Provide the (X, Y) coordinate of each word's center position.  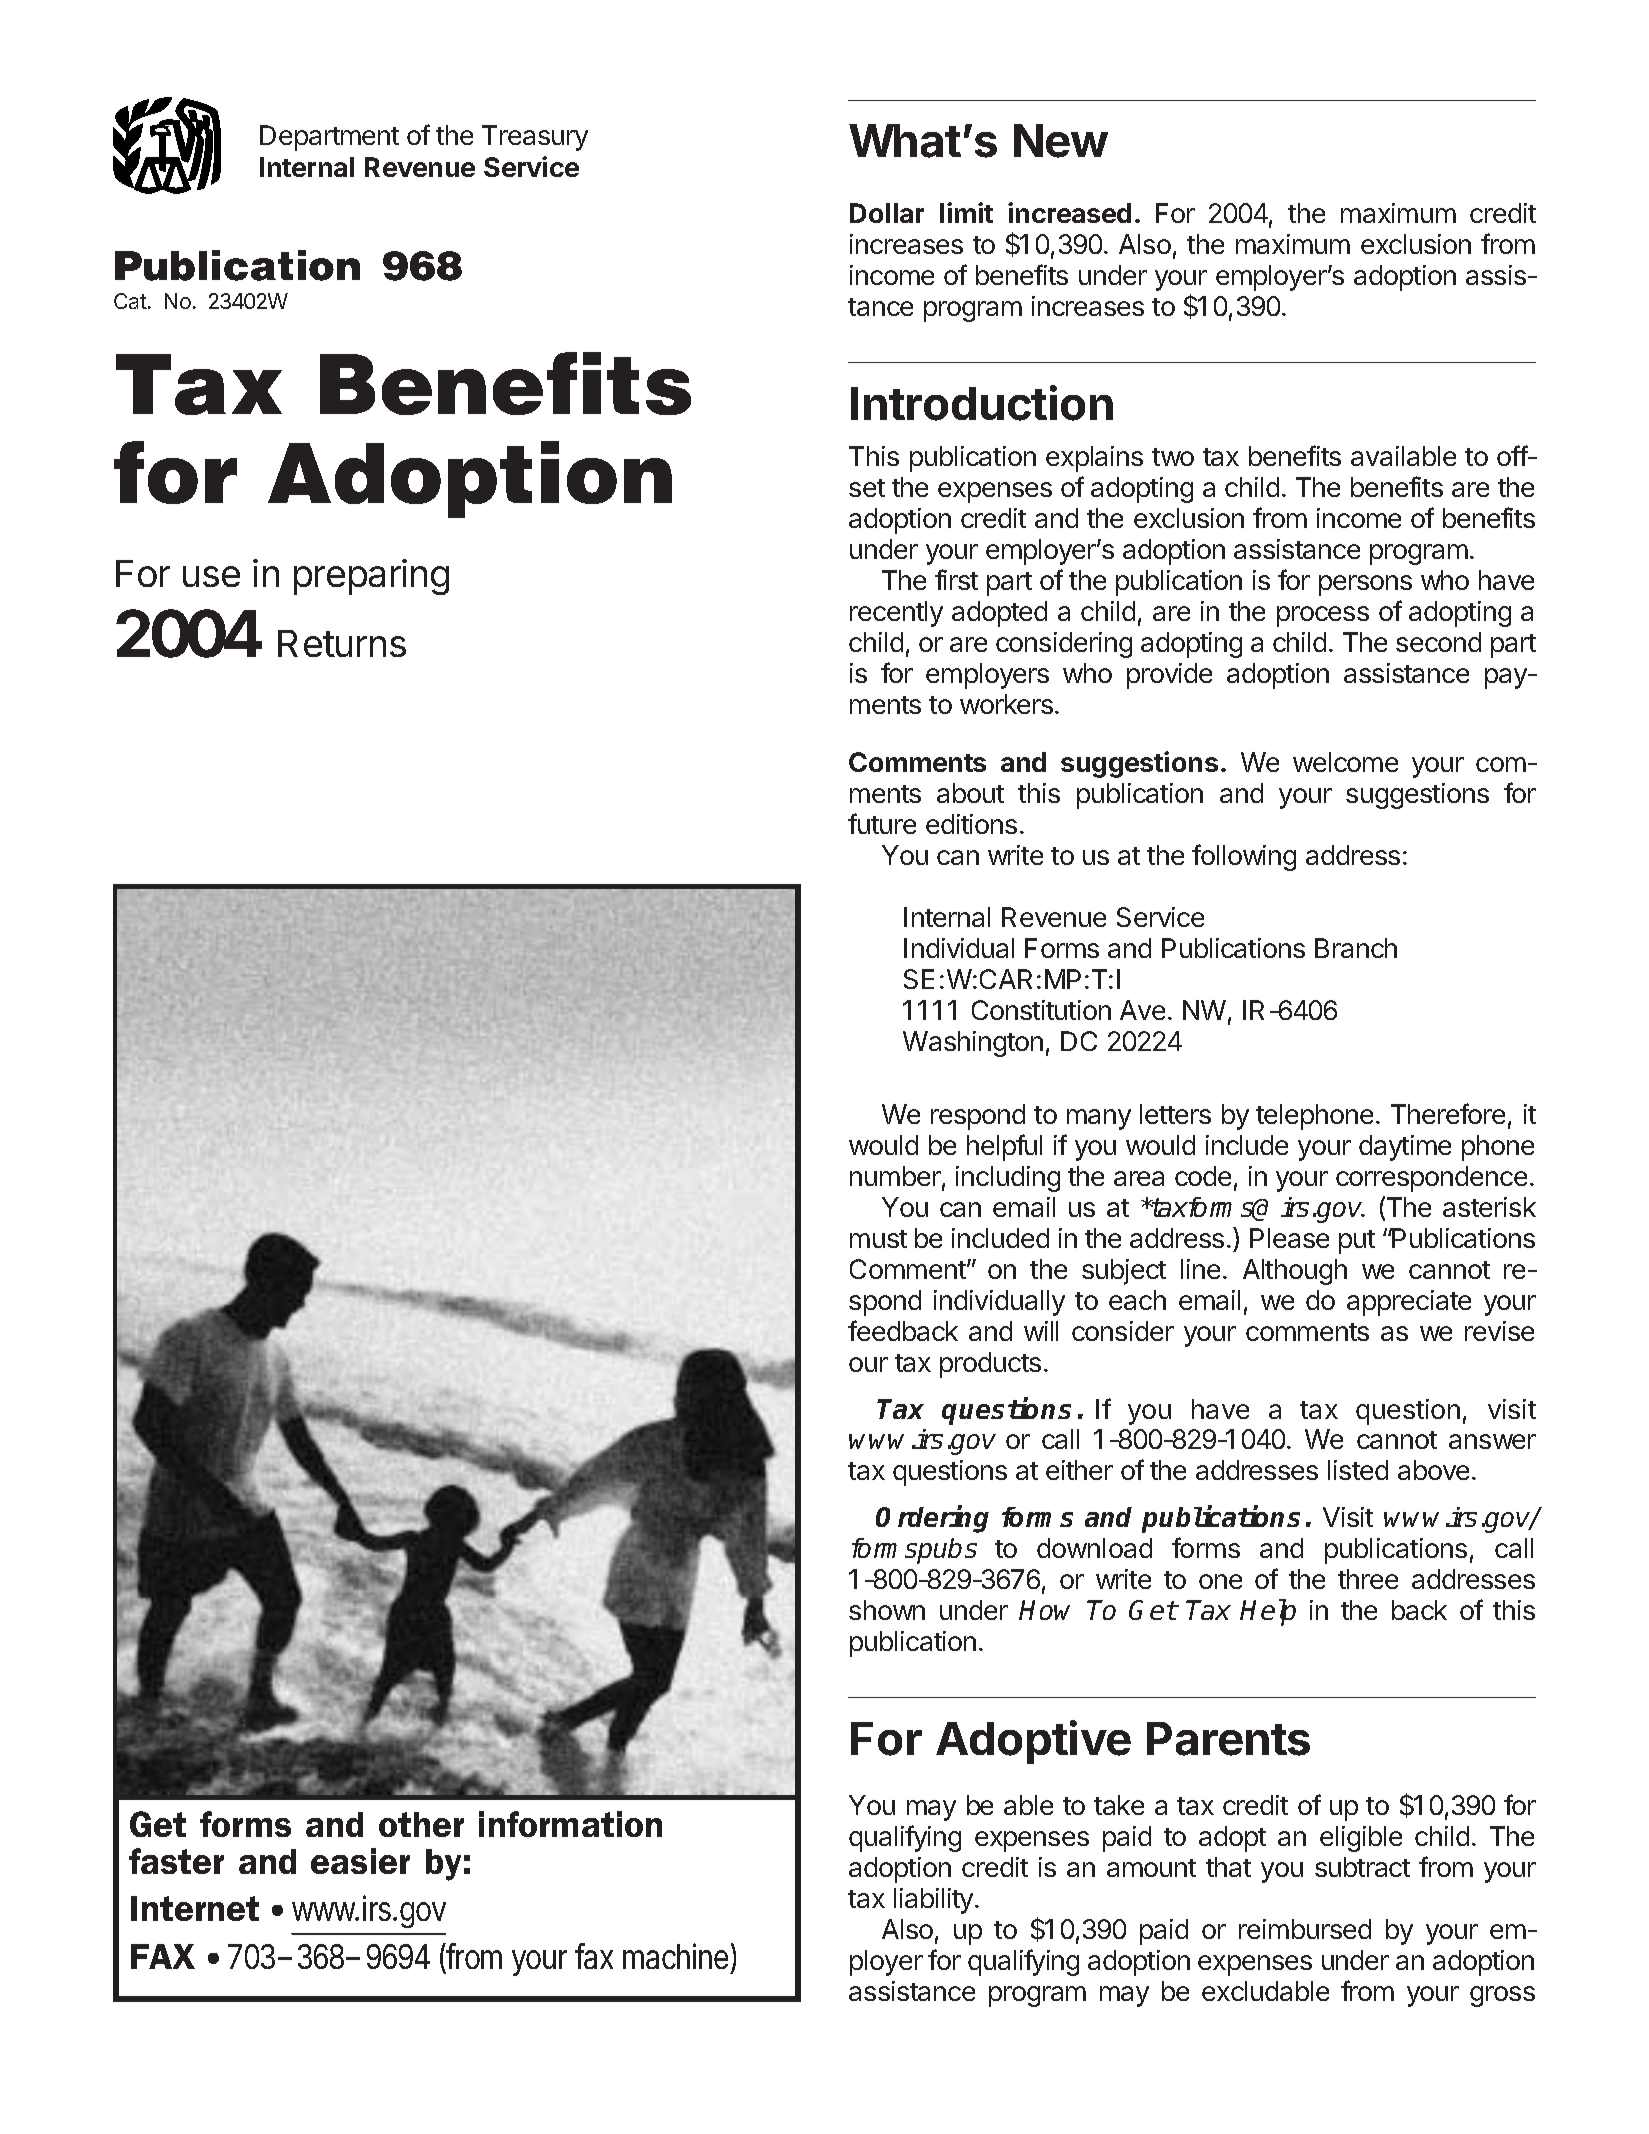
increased (1069, 212)
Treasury (535, 138)
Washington (973, 1044)
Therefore (1448, 1113)
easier (360, 1861)
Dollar (887, 213)
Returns (342, 643)
